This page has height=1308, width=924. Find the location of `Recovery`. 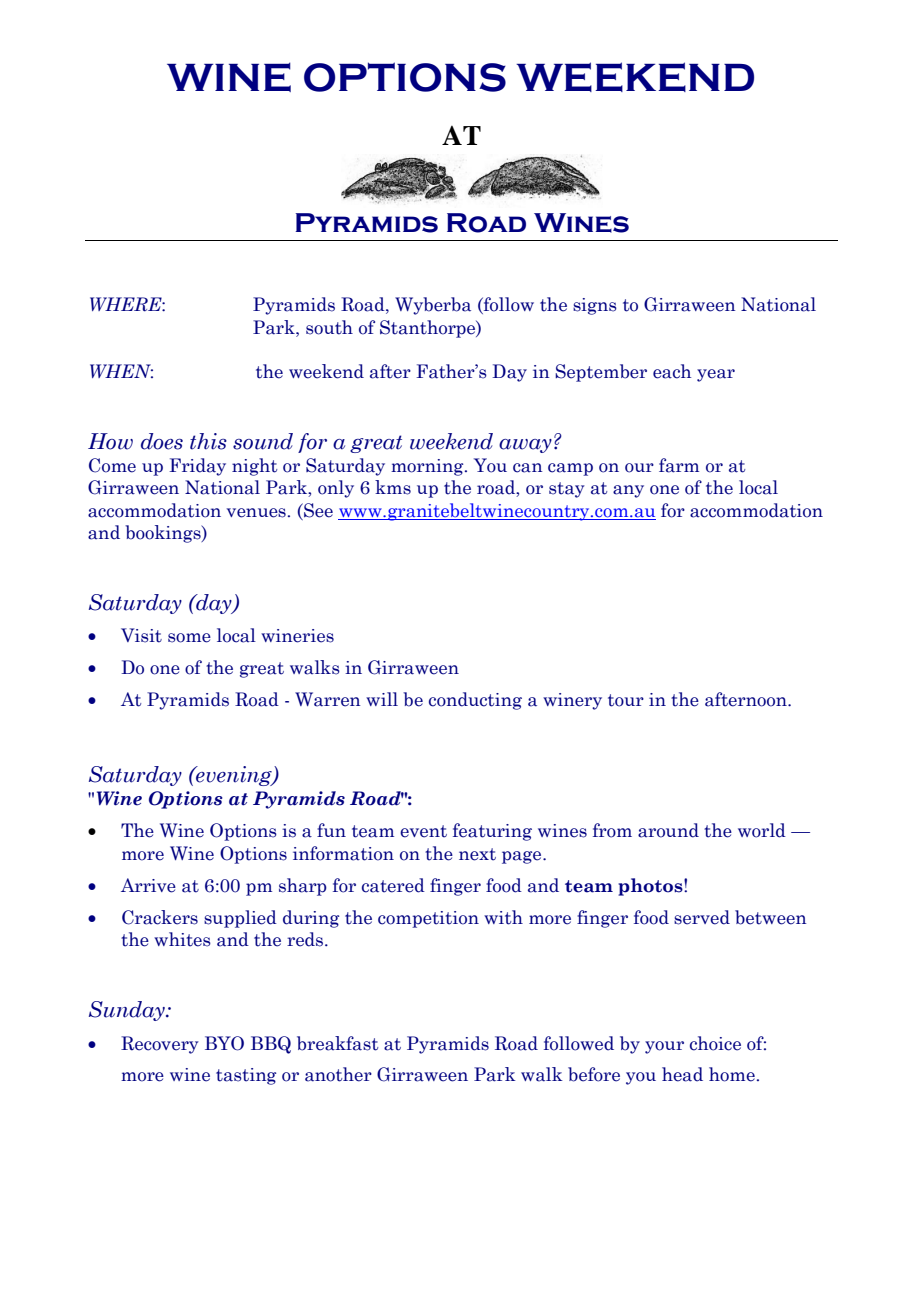

Recovery is located at coordinates (160, 1045).
